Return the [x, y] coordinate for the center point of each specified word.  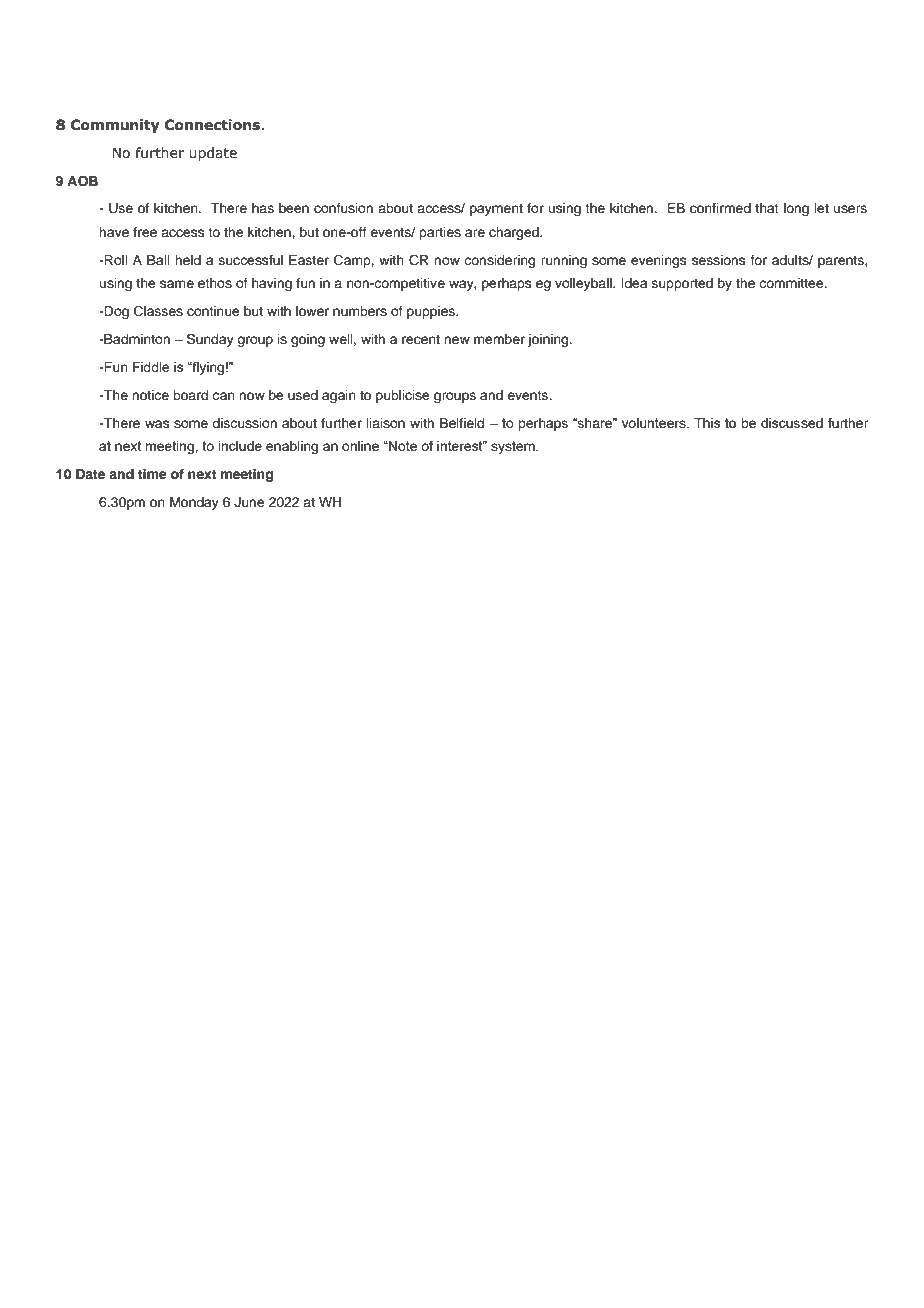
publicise [403, 396]
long [796, 209]
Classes [158, 311]
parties [440, 233]
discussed [792, 423]
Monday [194, 503]
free [145, 232]
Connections [214, 125]
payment [496, 210]
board [190, 395]
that [767, 208]
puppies [432, 312]
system [514, 447]
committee [792, 283]
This [707, 423]
